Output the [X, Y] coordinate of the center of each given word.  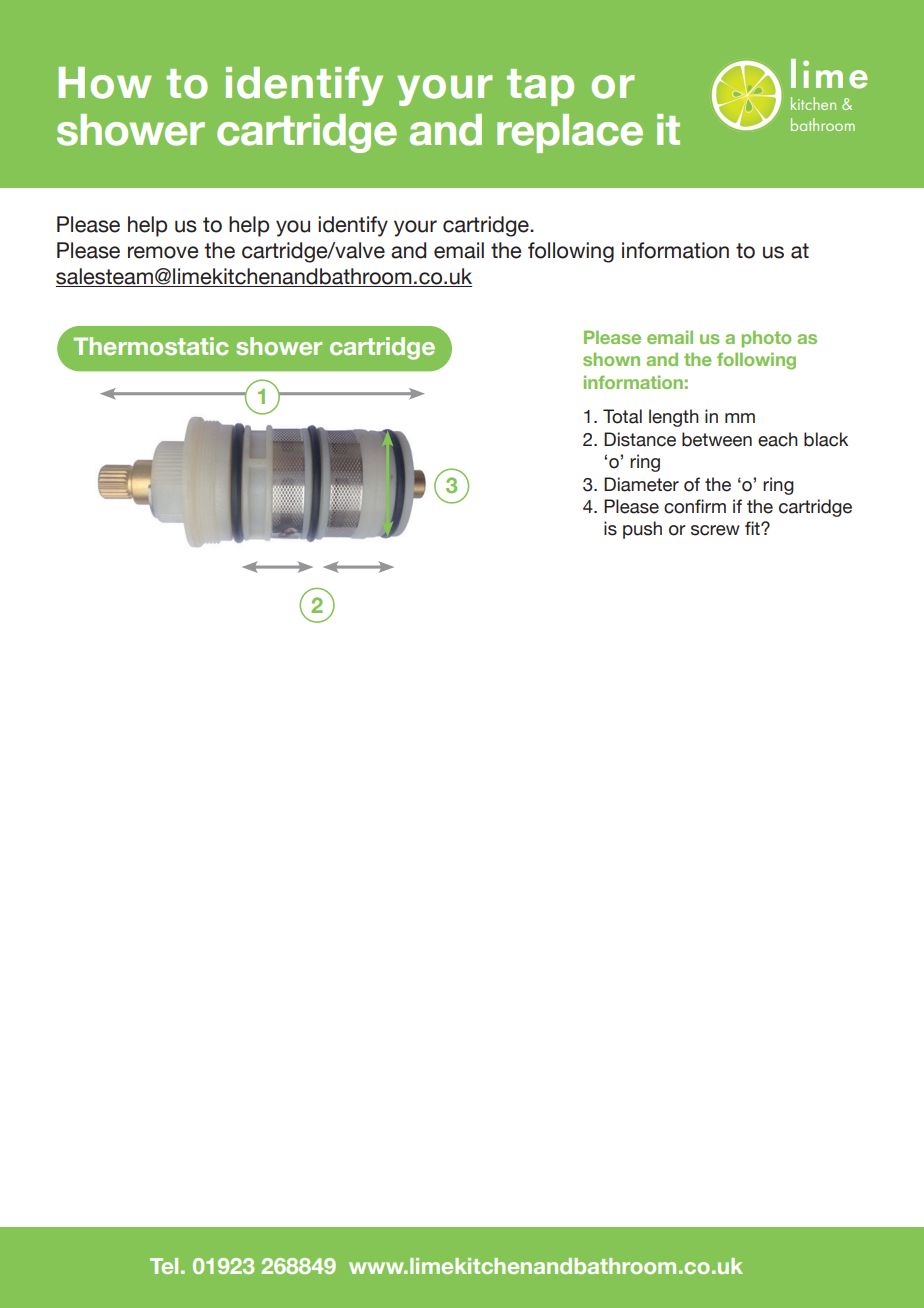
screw [715, 530]
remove [163, 252]
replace [570, 133]
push [642, 530]
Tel [164, 1266]
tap [540, 87]
